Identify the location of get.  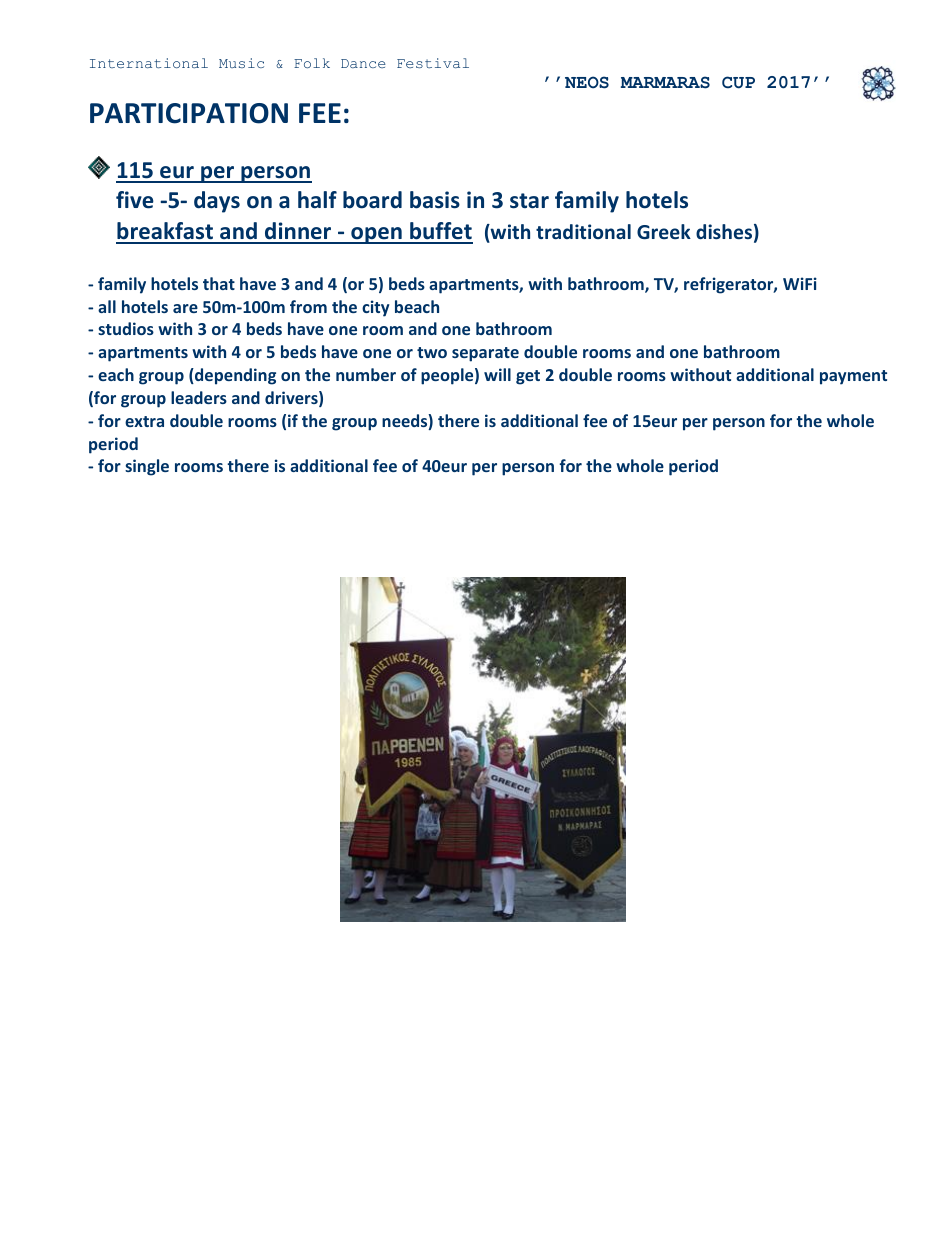
(528, 377).
